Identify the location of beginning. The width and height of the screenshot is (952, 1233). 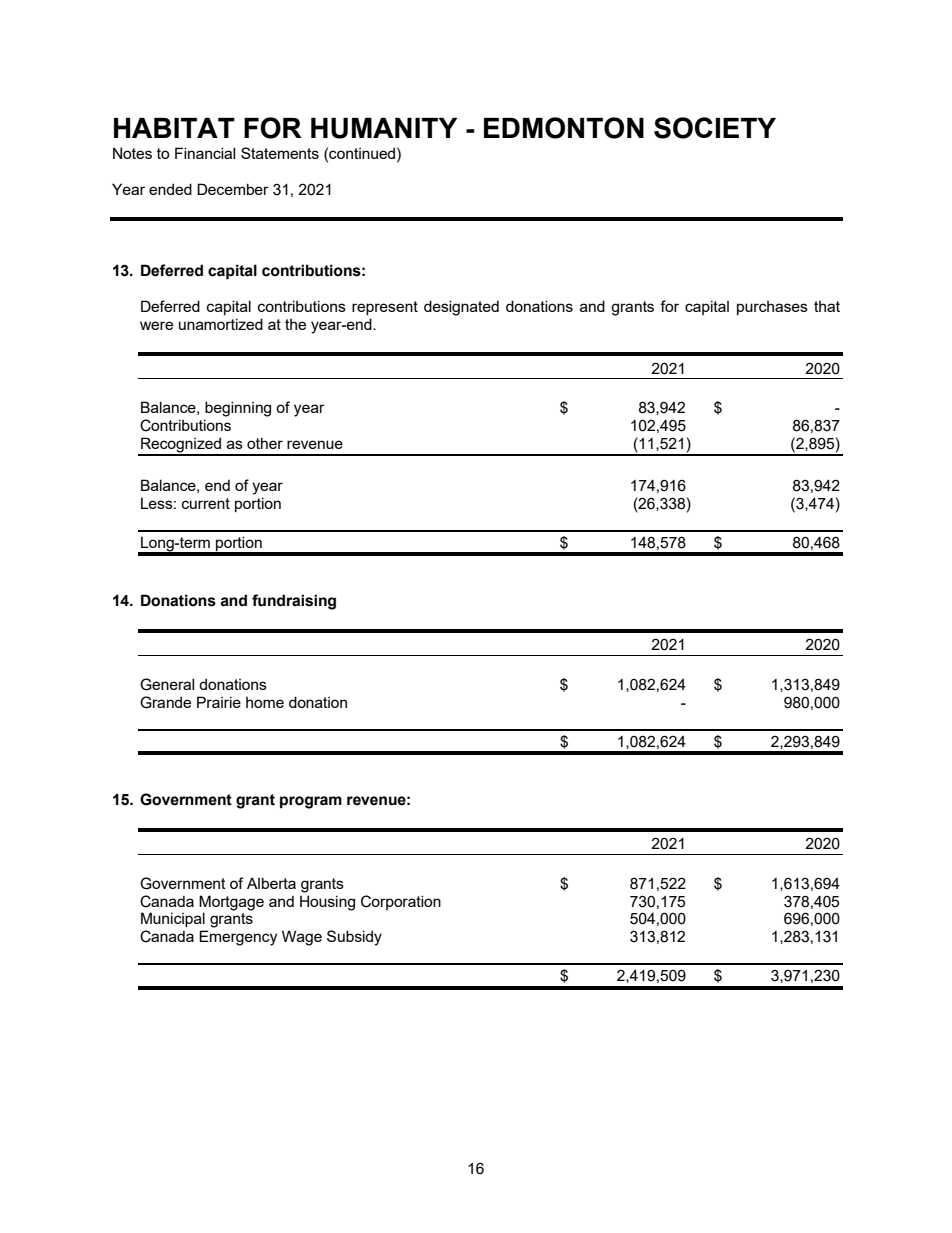
(238, 409).
